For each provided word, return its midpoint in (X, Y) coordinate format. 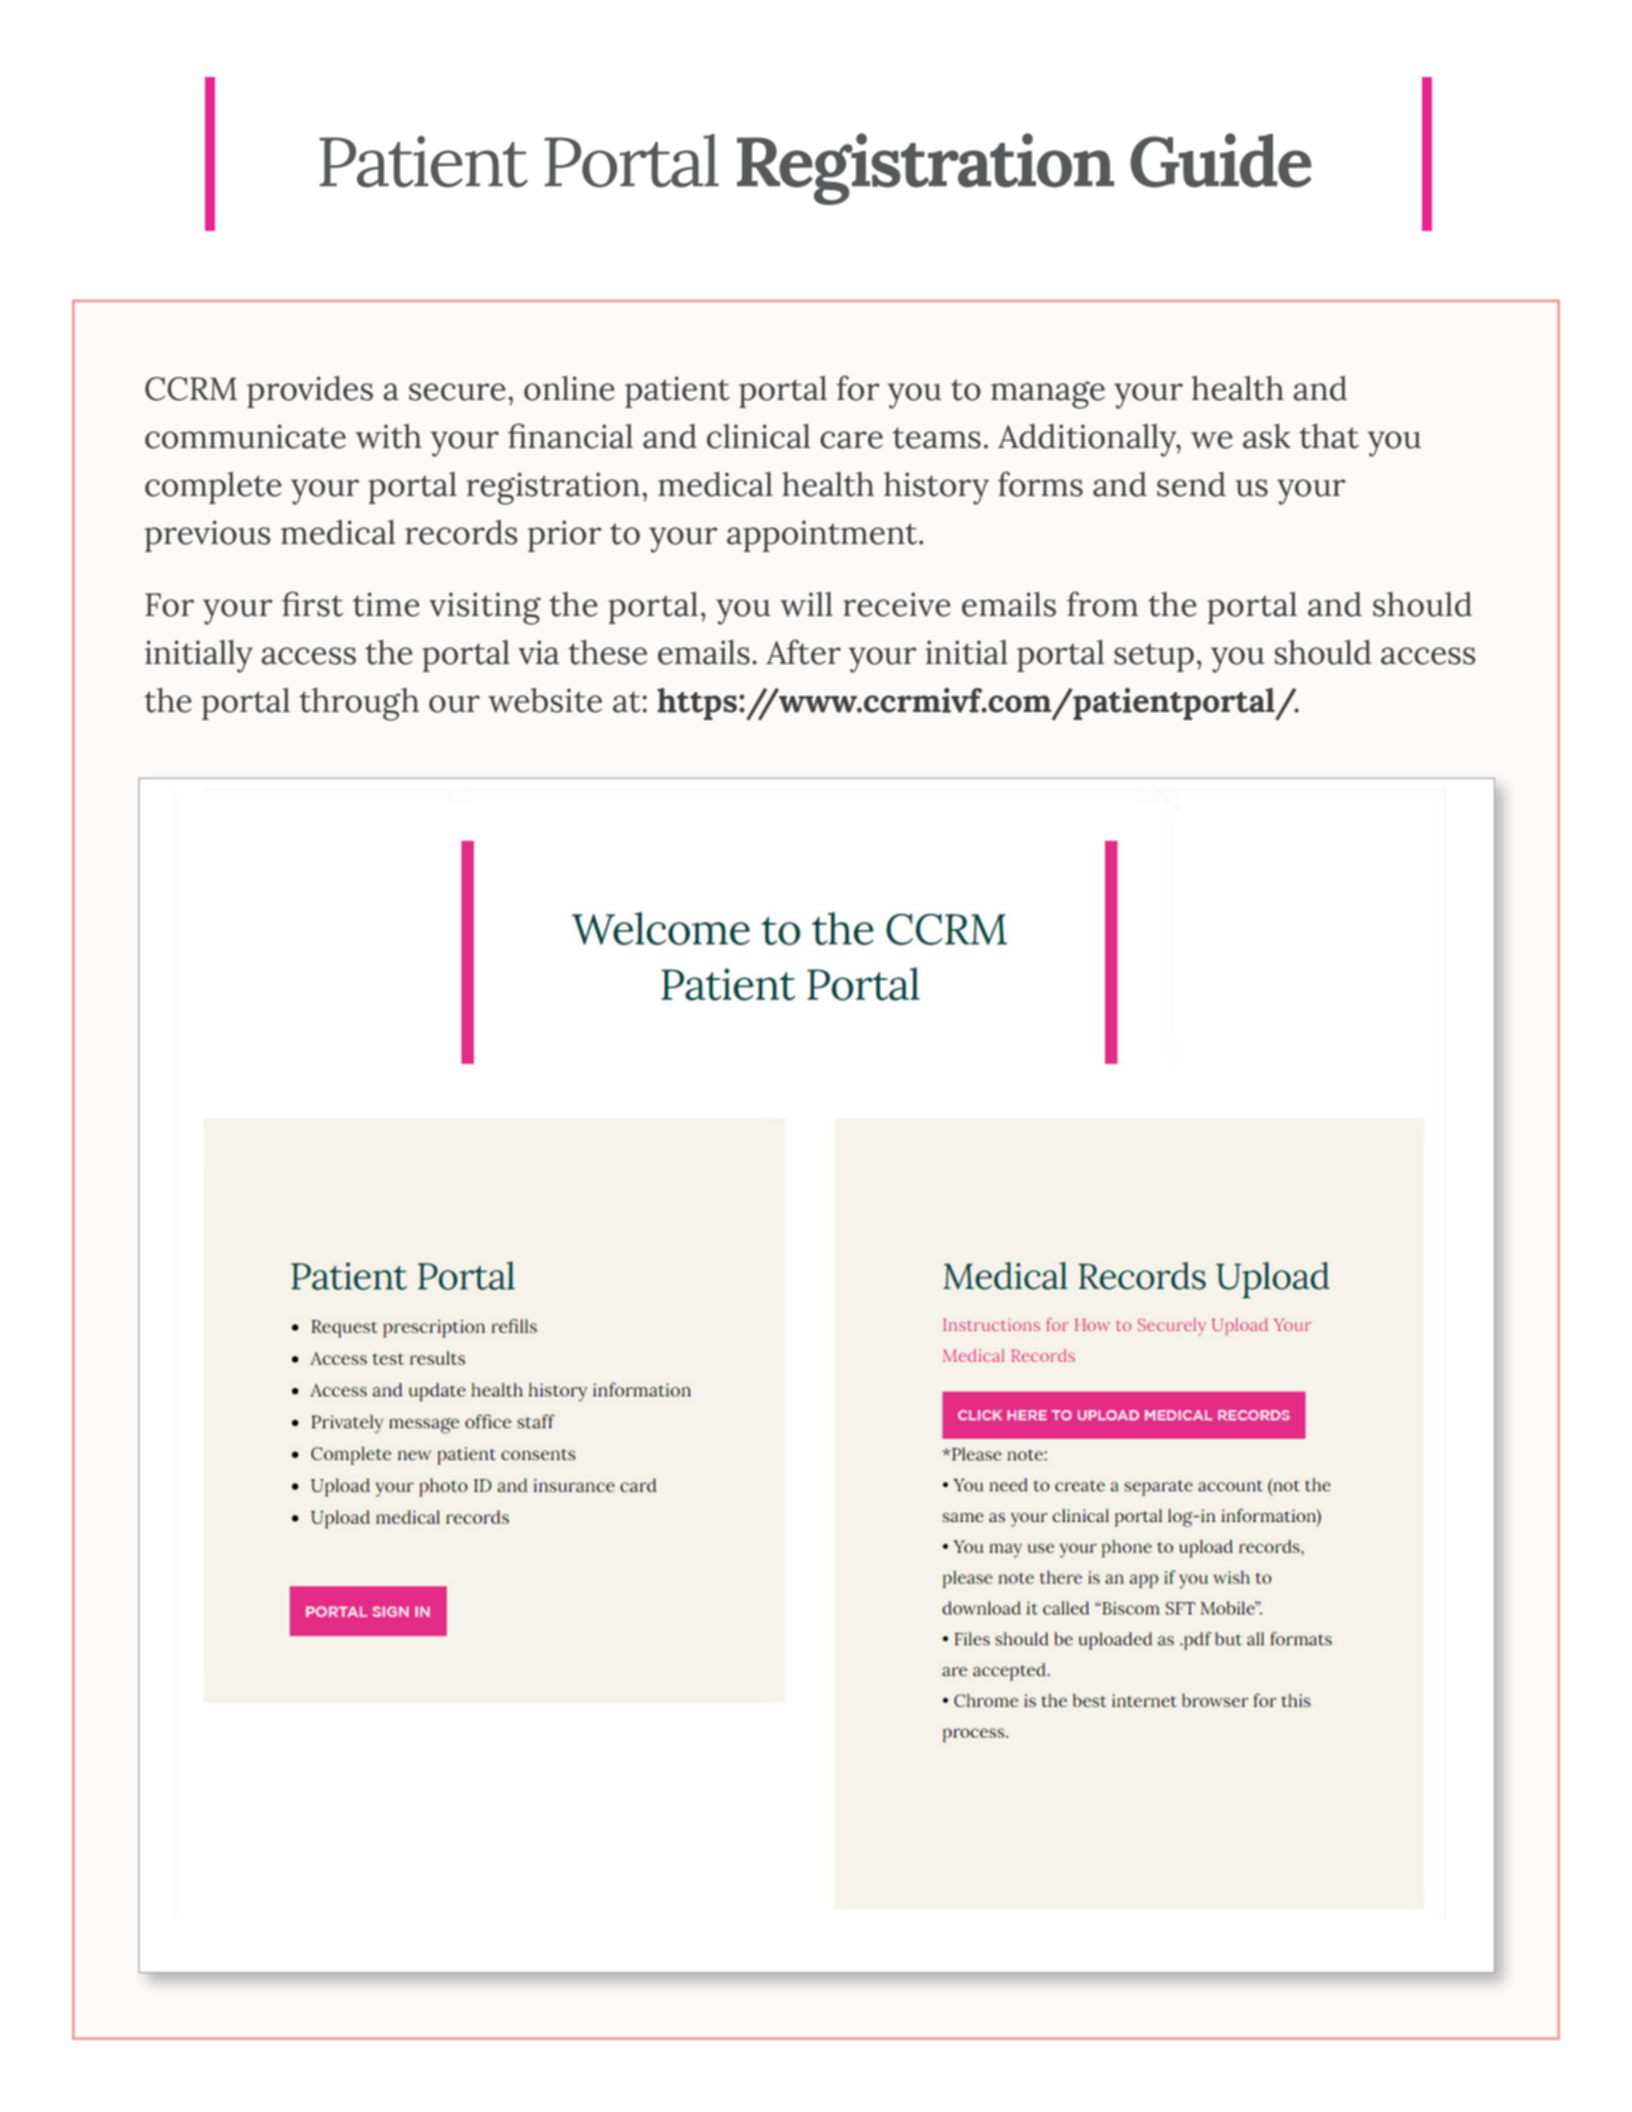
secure (457, 392)
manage (1048, 395)
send (1191, 484)
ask (1267, 436)
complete (213, 488)
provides (310, 392)
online (569, 388)
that (1329, 436)
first (312, 604)
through (359, 704)
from (1102, 604)
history (936, 488)
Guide (1220, 160)
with (389, 436)
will (806, 604)
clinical (758, 436)
